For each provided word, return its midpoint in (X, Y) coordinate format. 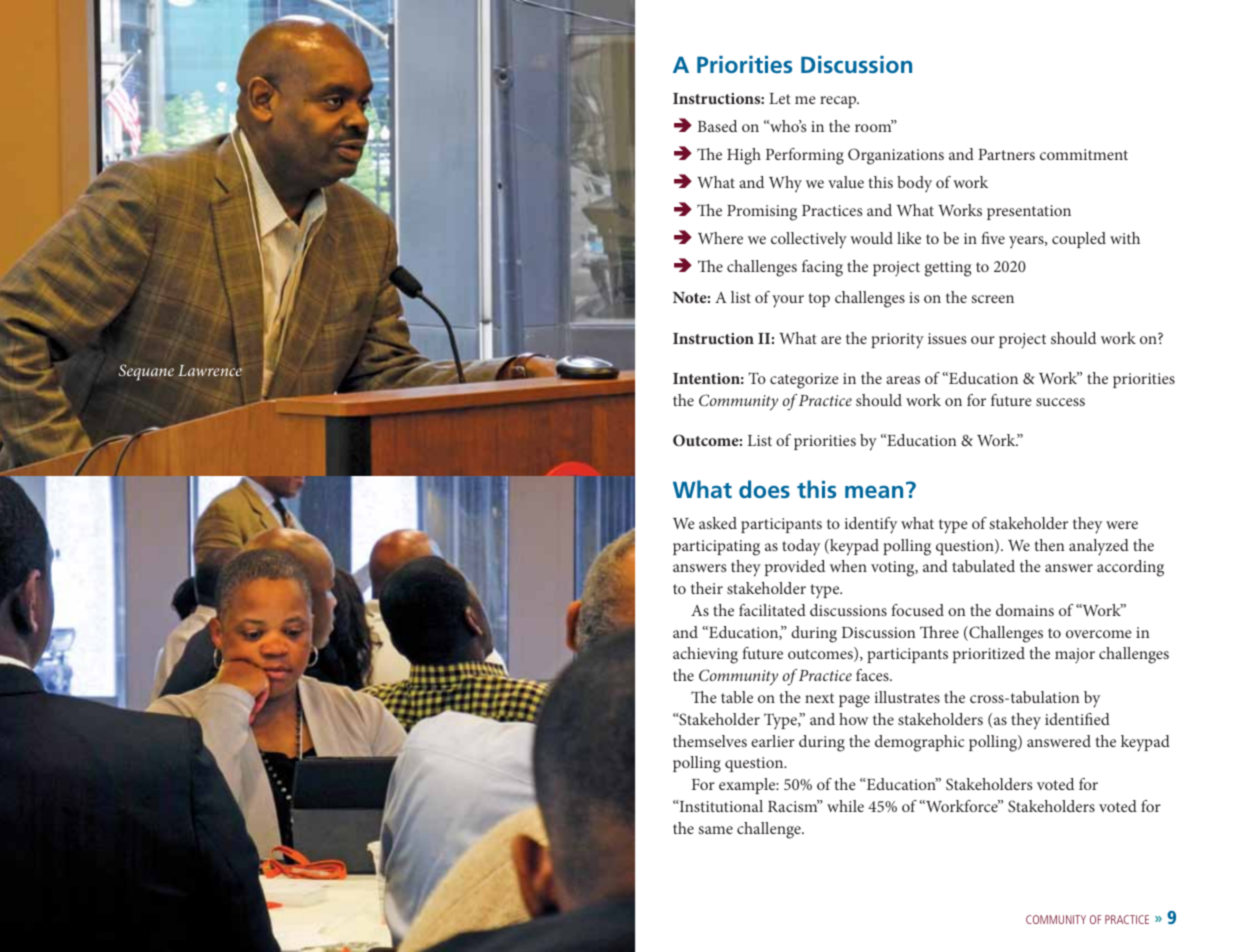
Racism (794, 806)
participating (716, 548)
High (744, 156)
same (715, 830)
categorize (804, 381)
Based (717, 126)
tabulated (983, 566)
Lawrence (210, 370)
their (707, 588)
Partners (1006, 154)
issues (947, 338)
